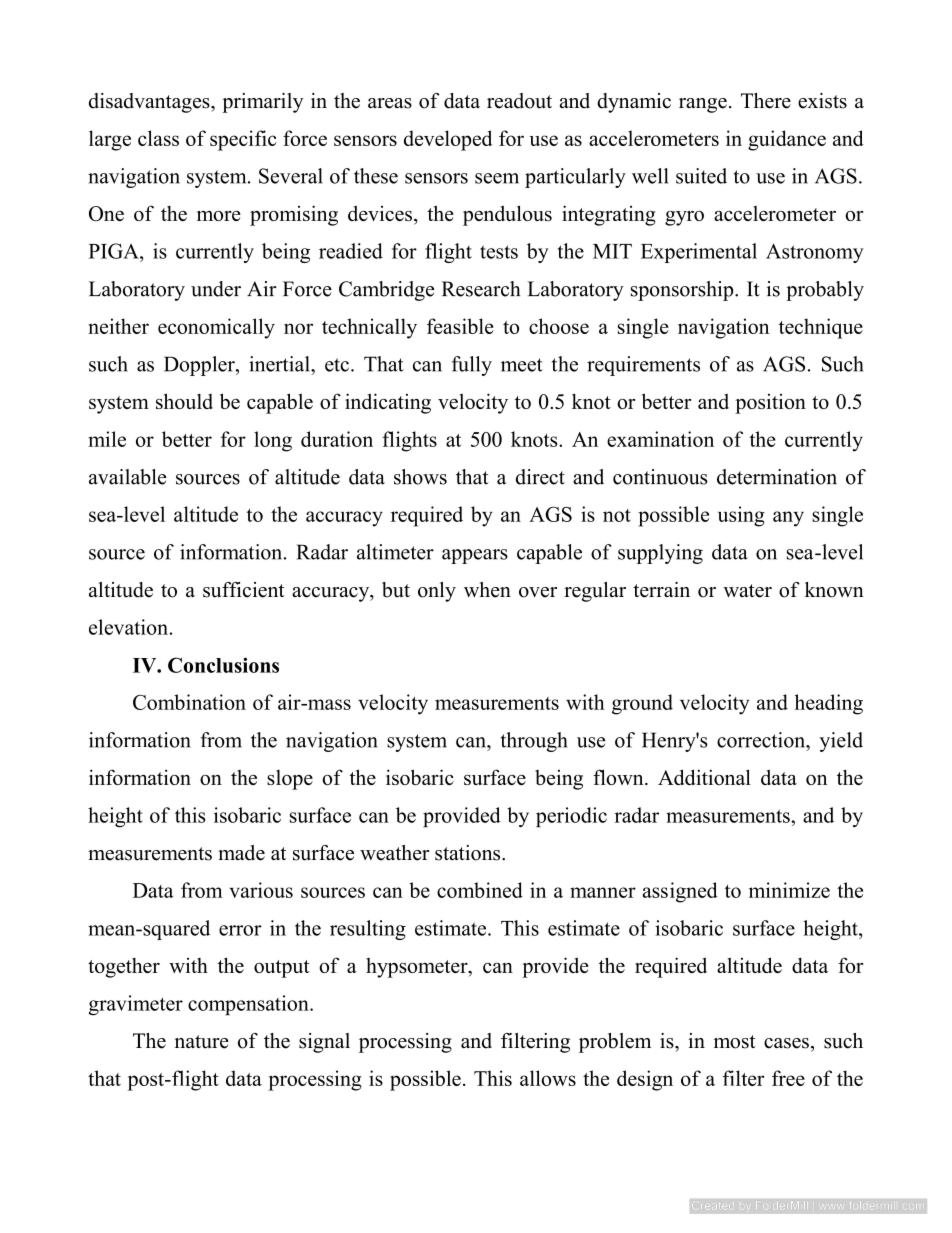 The image size is (952, 1233). What do you see at coordinates (158, 138) in the screenshot?
I see `class` at bounding box center [158, 138].
